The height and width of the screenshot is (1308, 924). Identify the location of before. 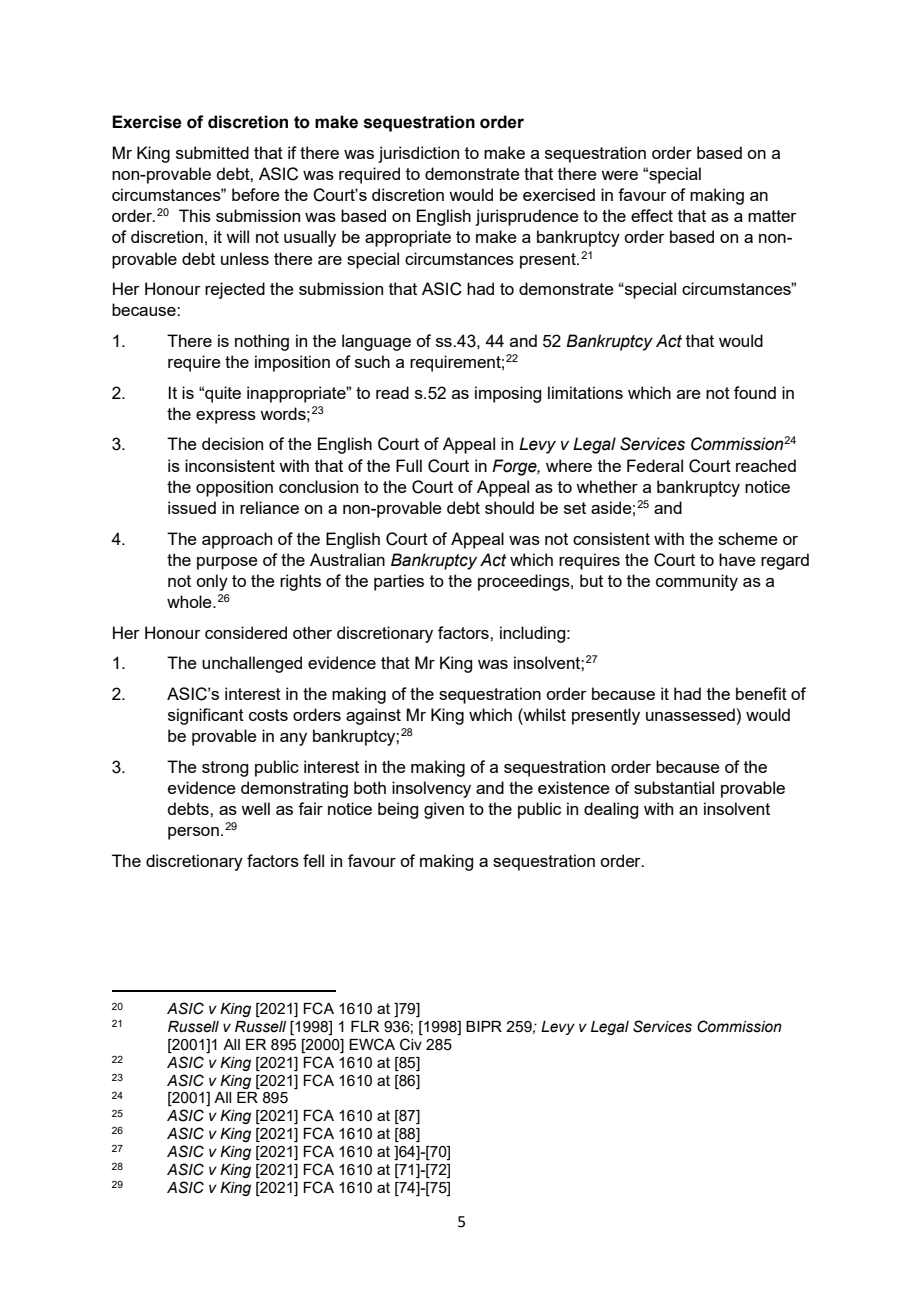
(256, 194).
